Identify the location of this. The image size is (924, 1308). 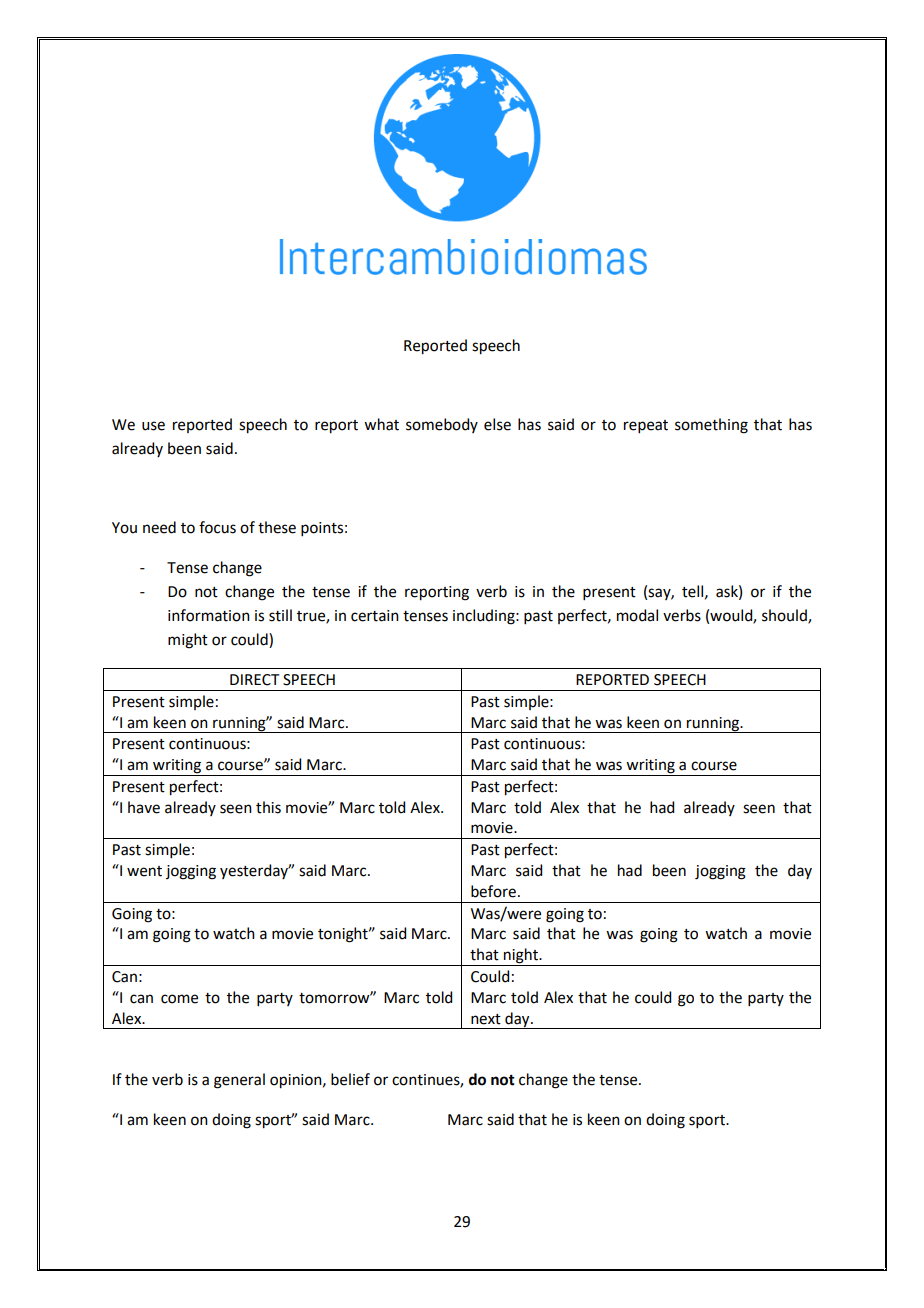
(268, 807).
